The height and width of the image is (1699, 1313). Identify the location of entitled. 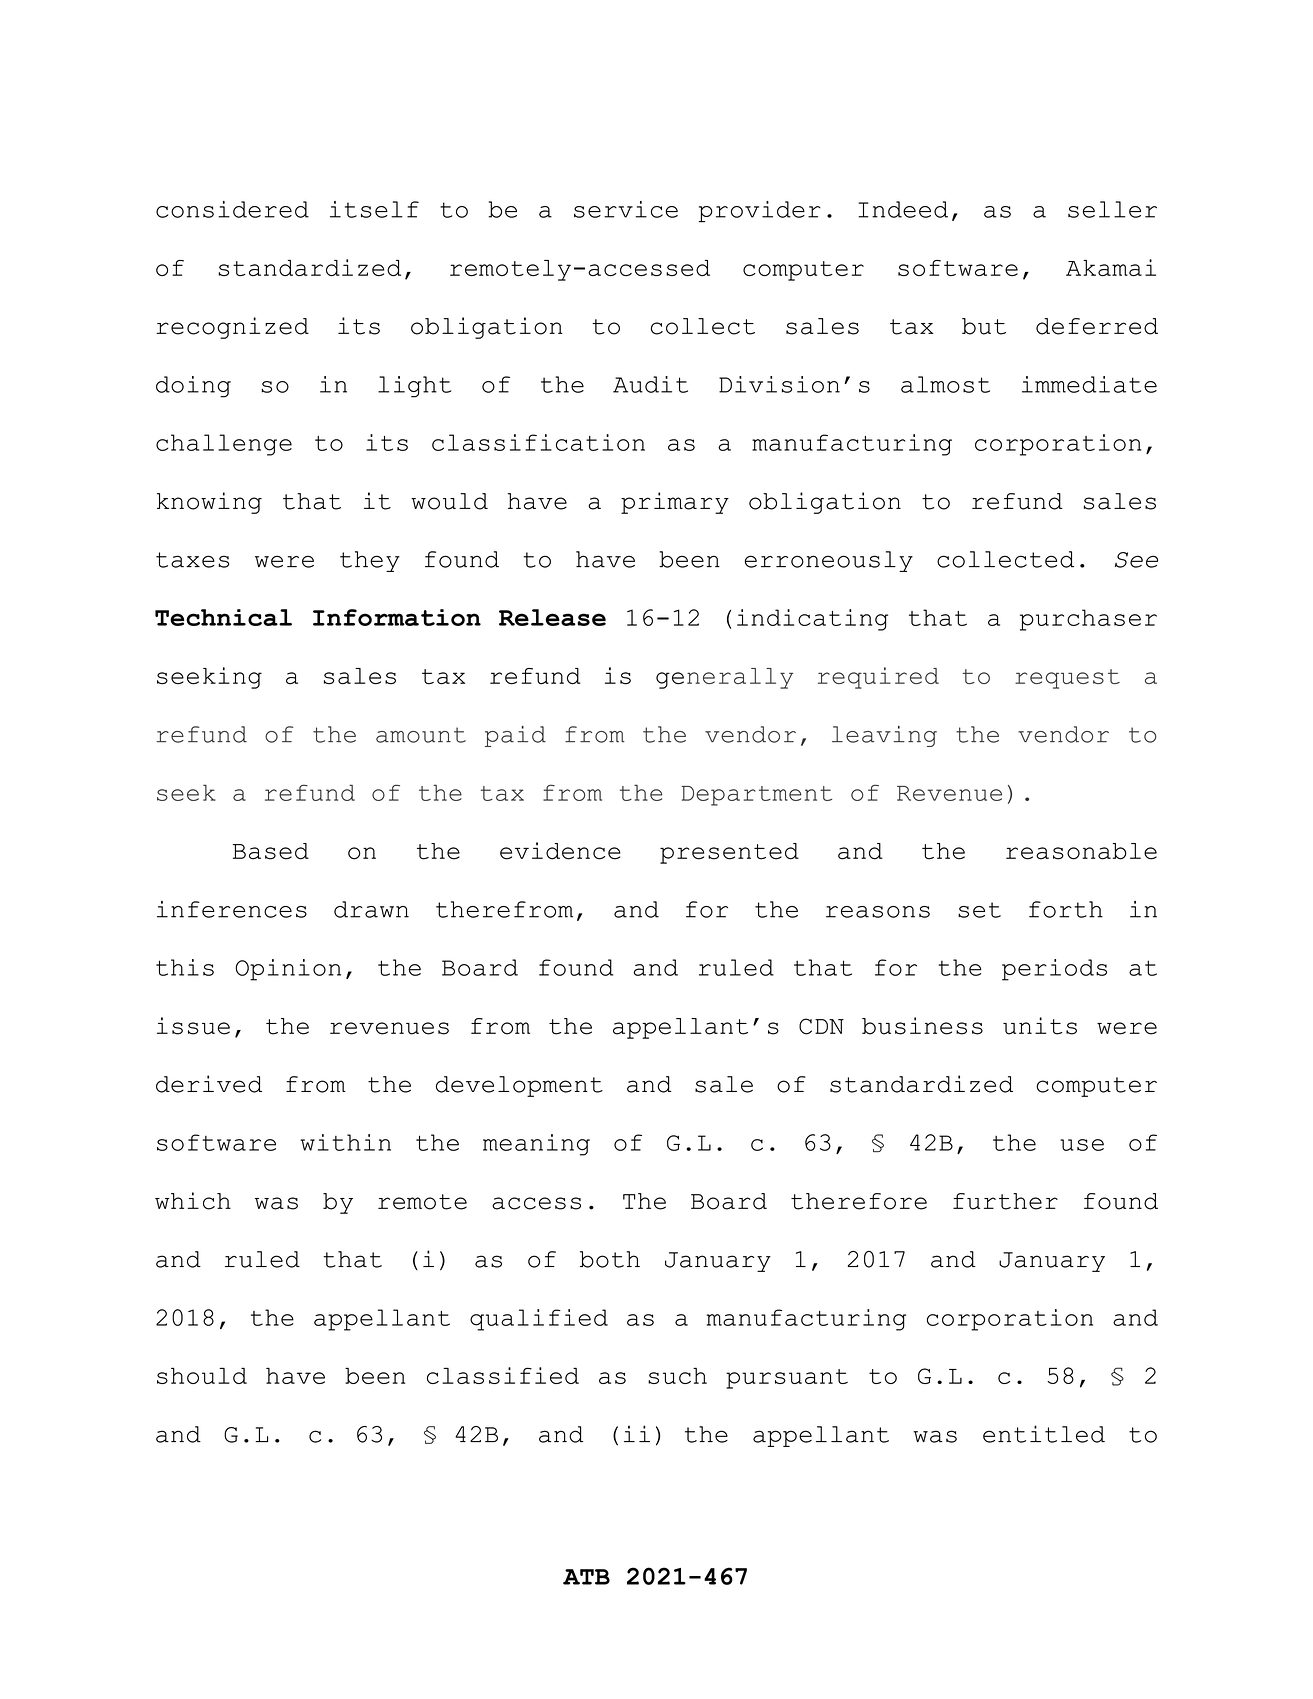
(1044, 1434).
